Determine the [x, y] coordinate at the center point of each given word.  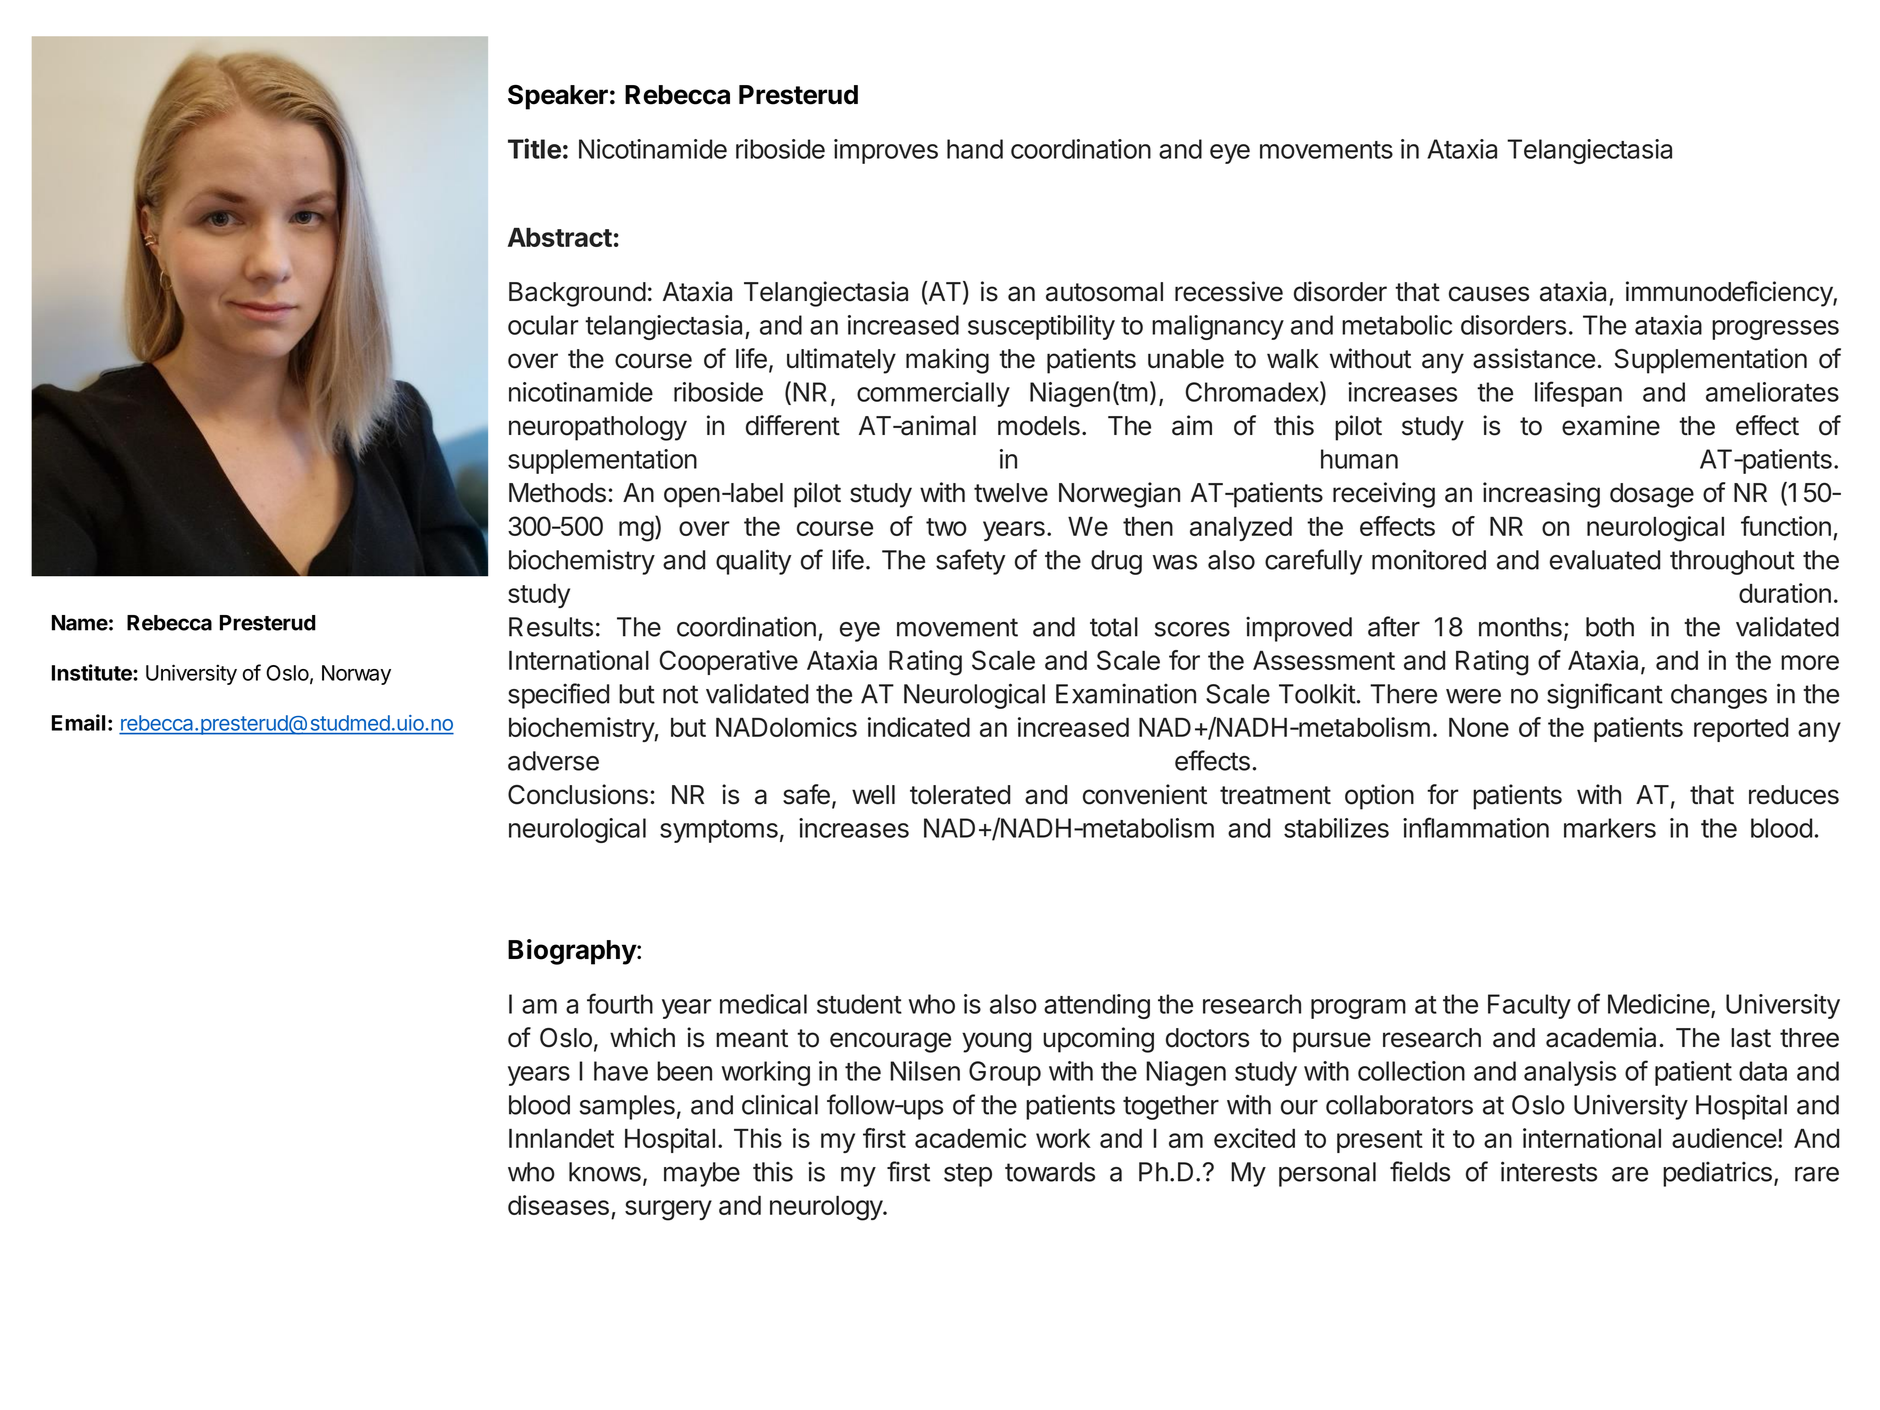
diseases [558, 1205]
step [968, 1175]
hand [975, 149]
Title [534, 148]
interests [1549, 1171]
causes [1489, 294]
